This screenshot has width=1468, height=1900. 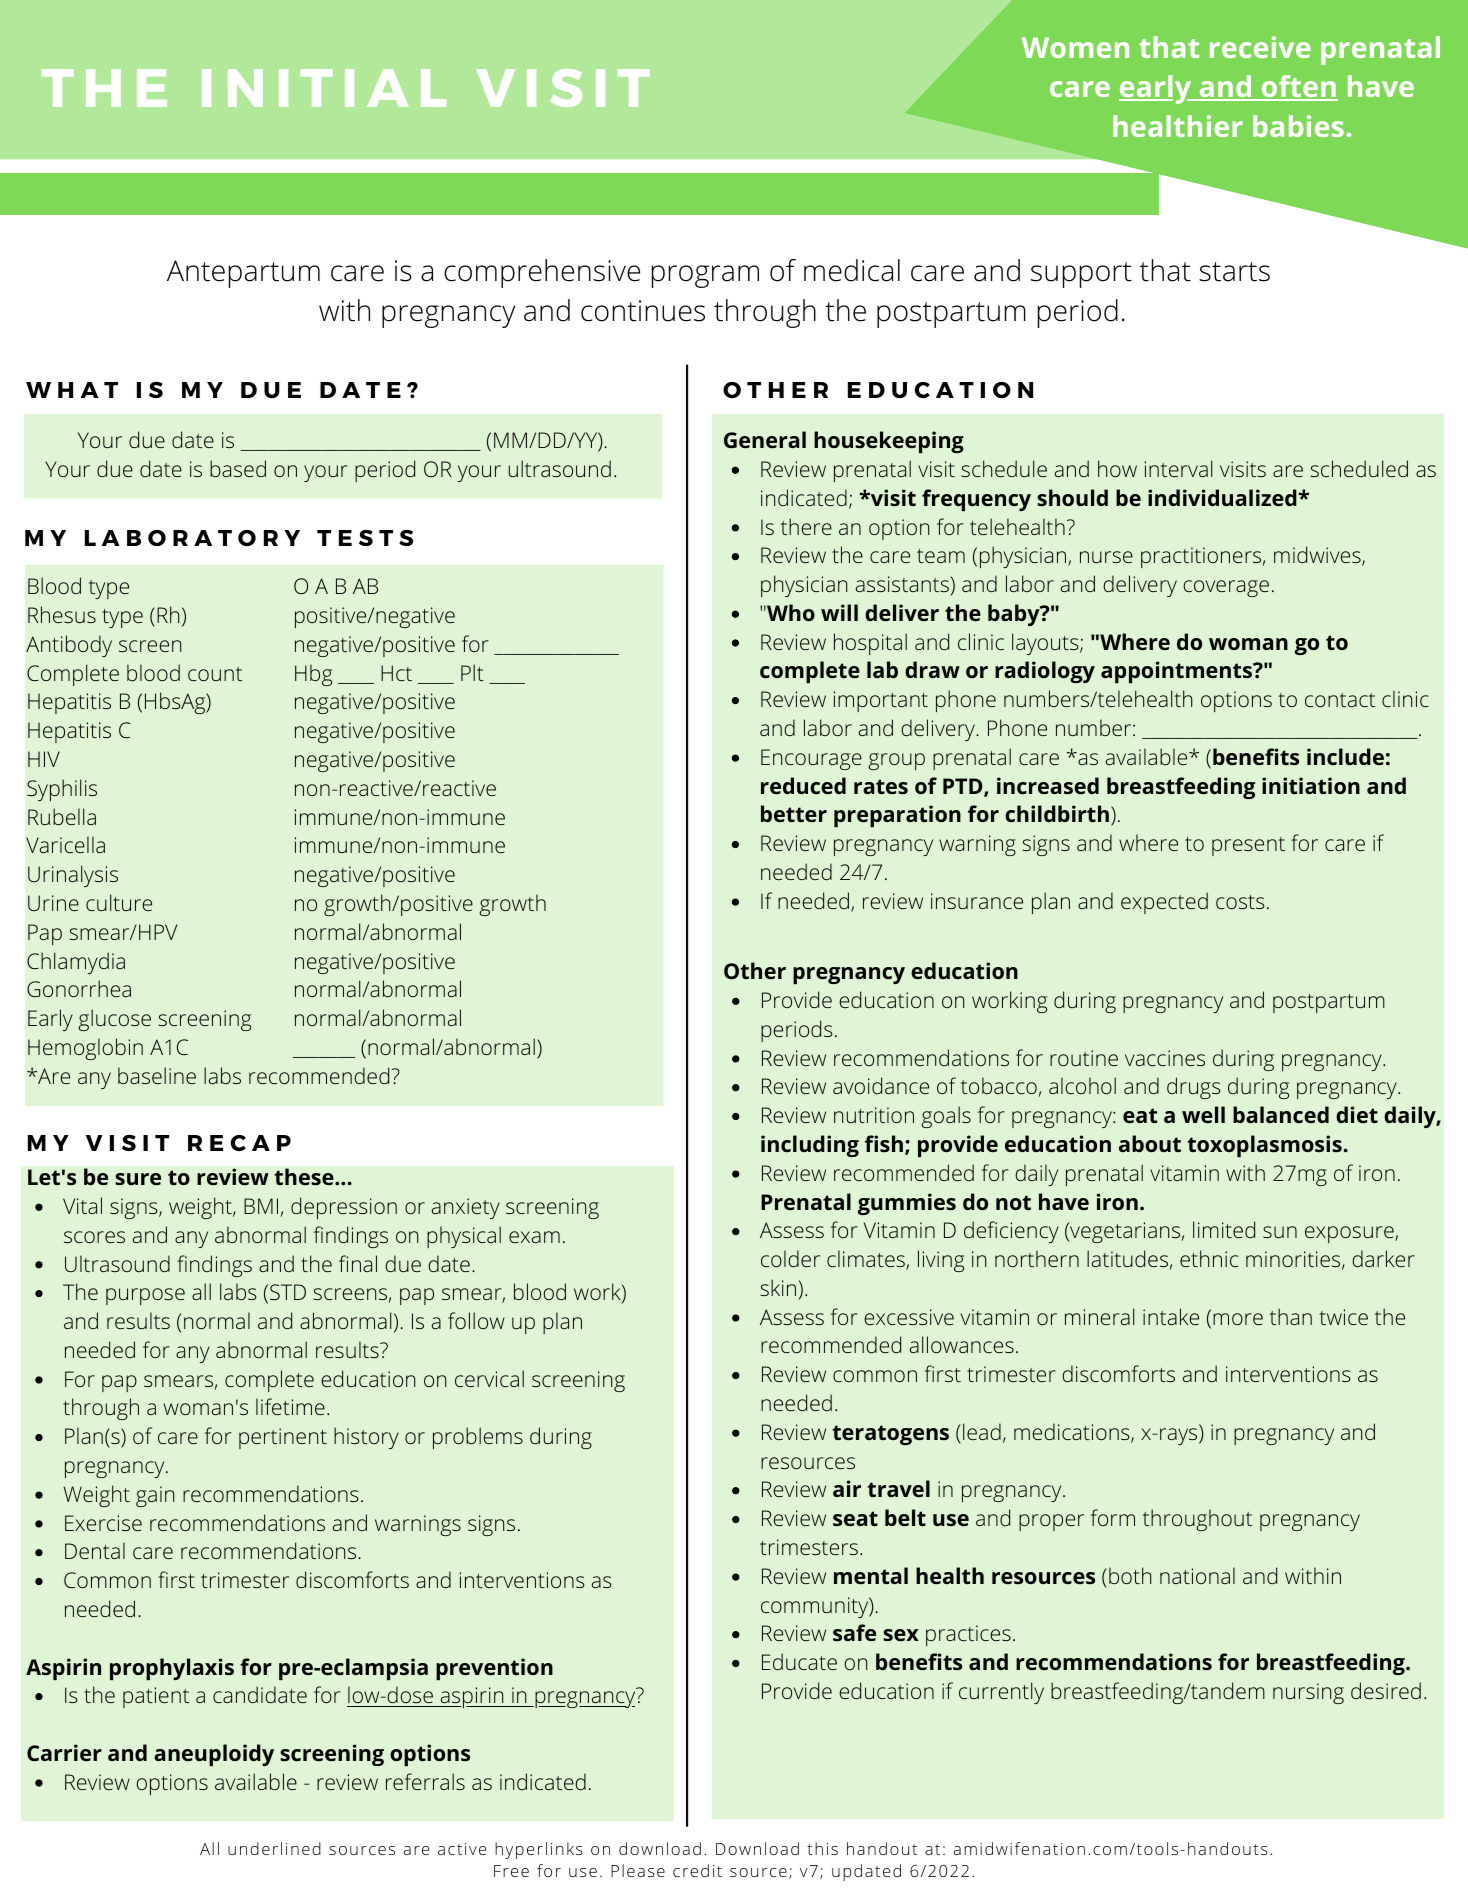 What do you see at coordinates (1177, 672) in the screenshot?
I see `appointments` at bounding box center [1177, 672].
